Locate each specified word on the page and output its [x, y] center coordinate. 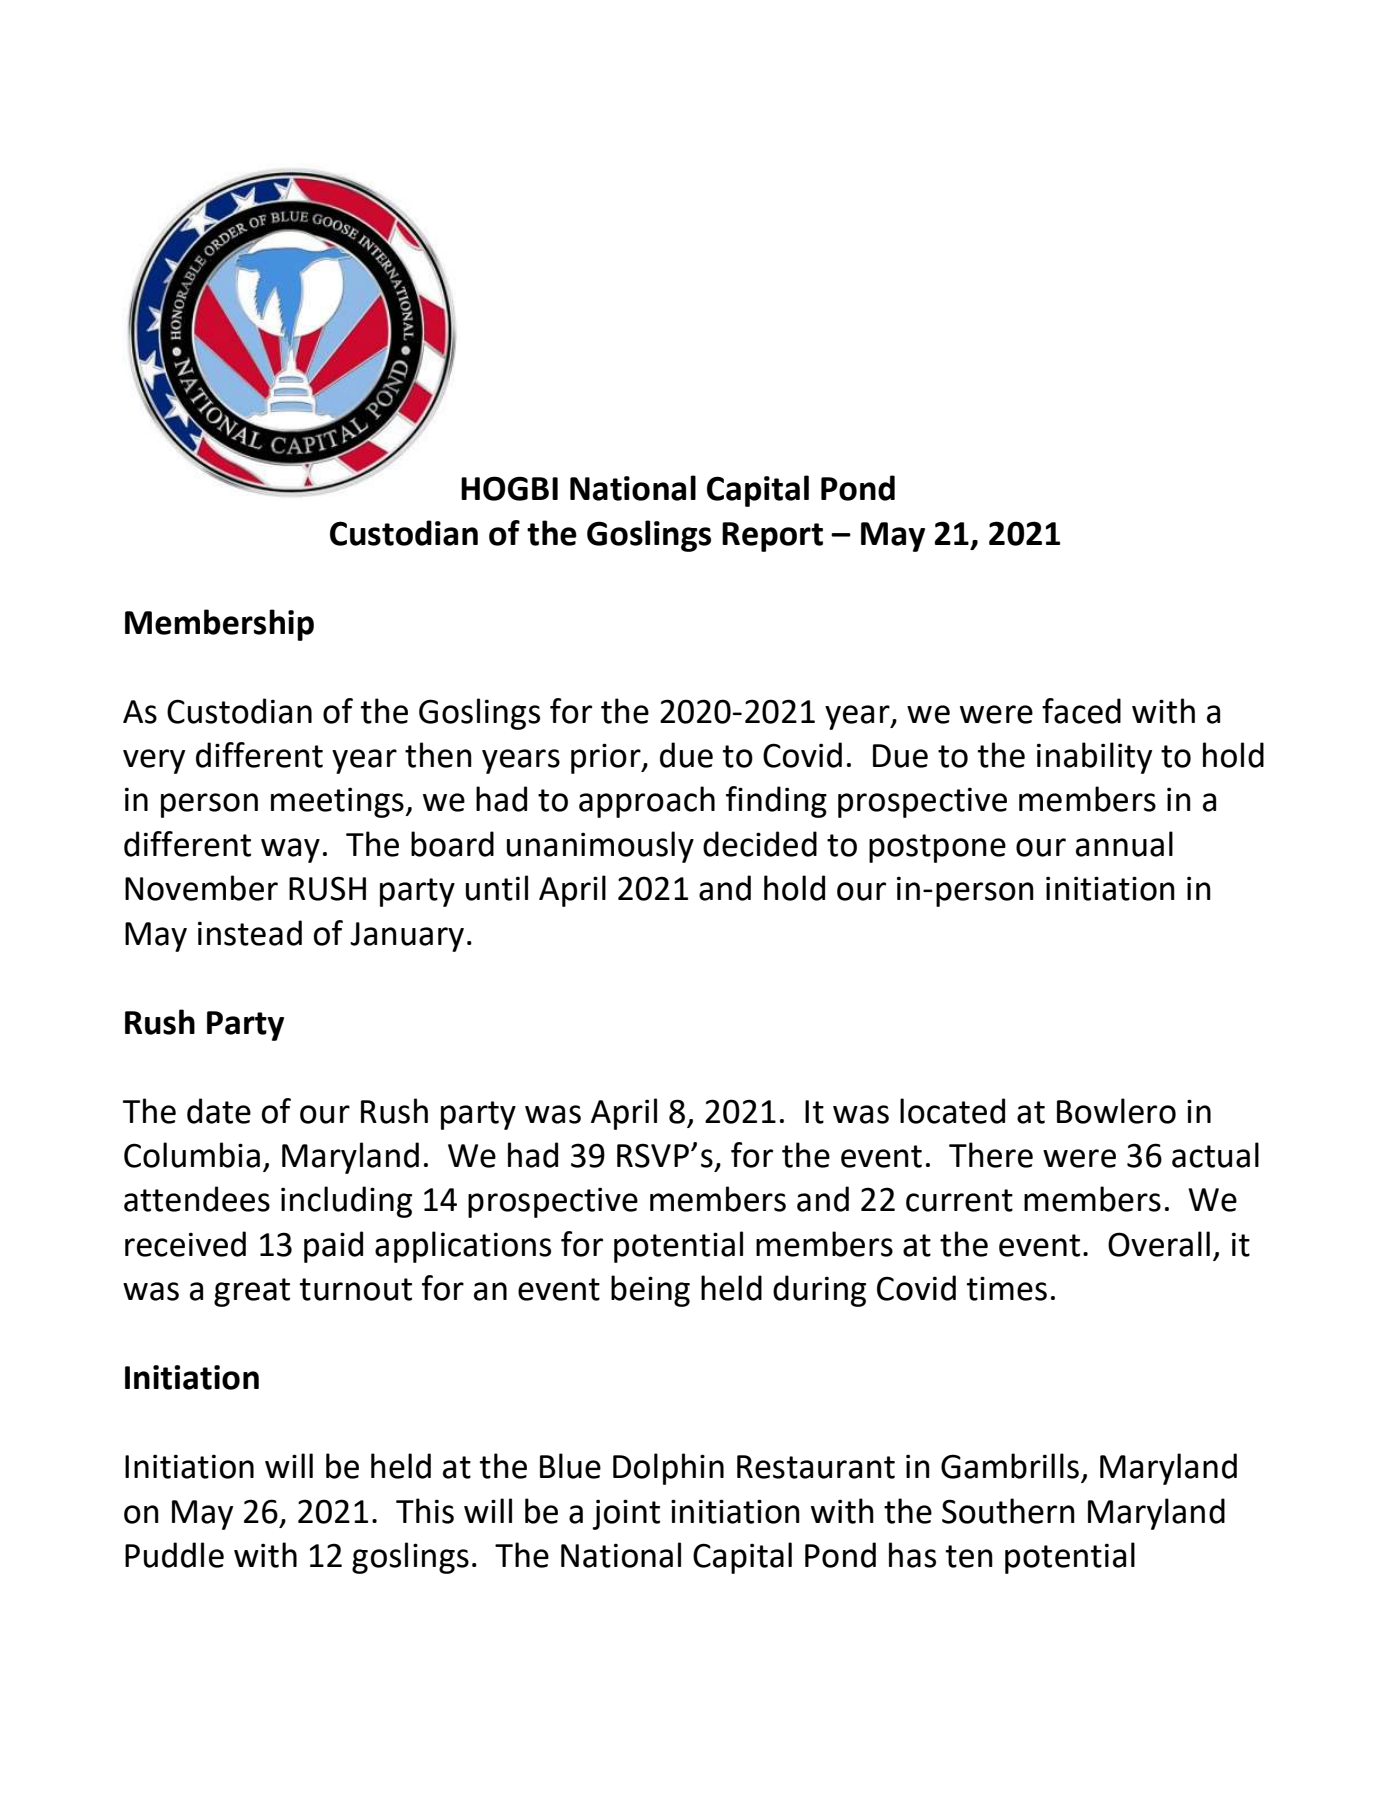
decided [760, 844]
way [290, 850]
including [346, 1202]
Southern [1008, 1511]
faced [1081, 711]
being [650, 1291]
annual [1124, 844]
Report [772, 537]
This [425, 1511]
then [438, 755]
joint [626, 1514]
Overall [1159, 1244]
